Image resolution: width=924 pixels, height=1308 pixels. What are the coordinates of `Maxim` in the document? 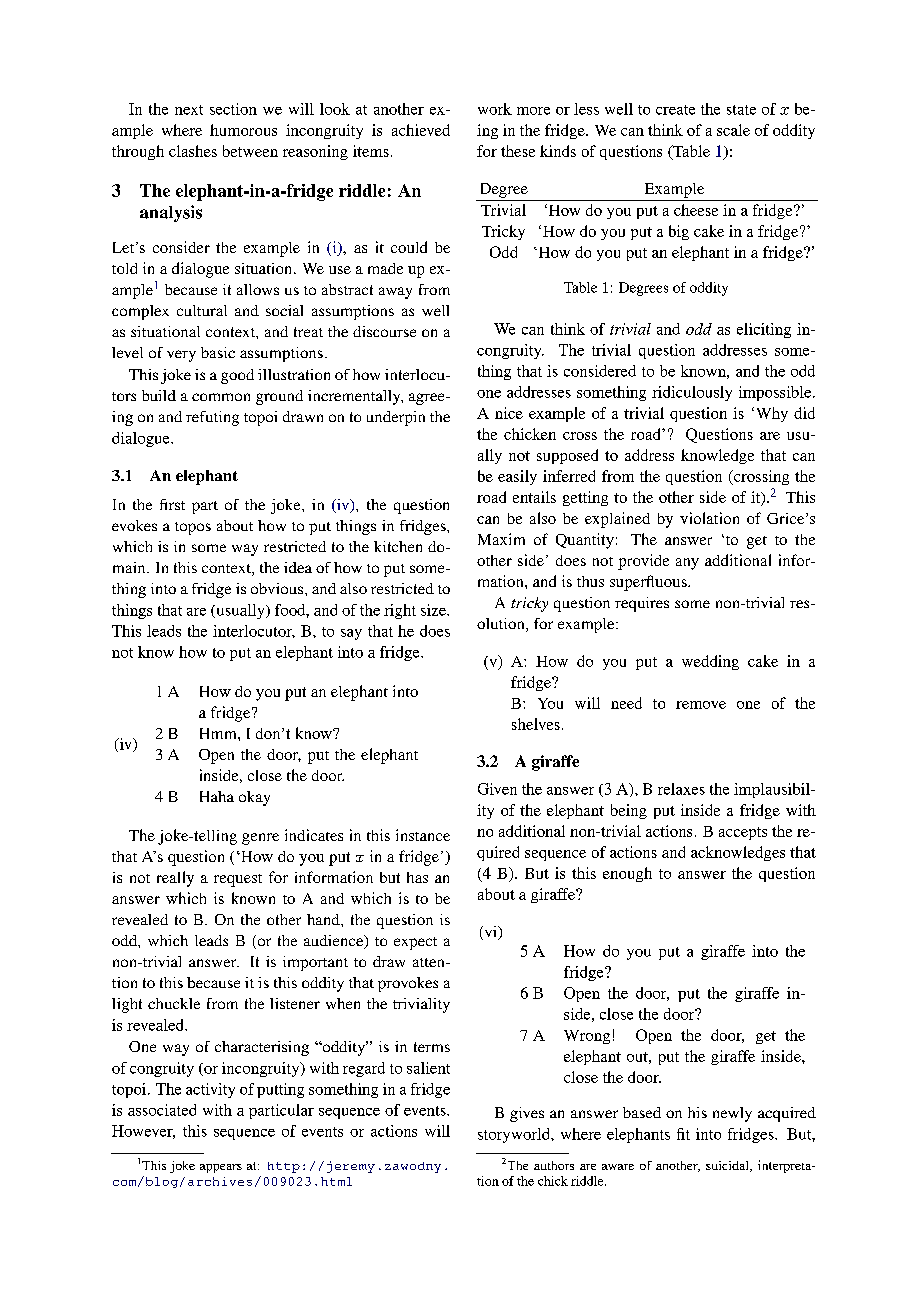 It's located at (501, 539).
